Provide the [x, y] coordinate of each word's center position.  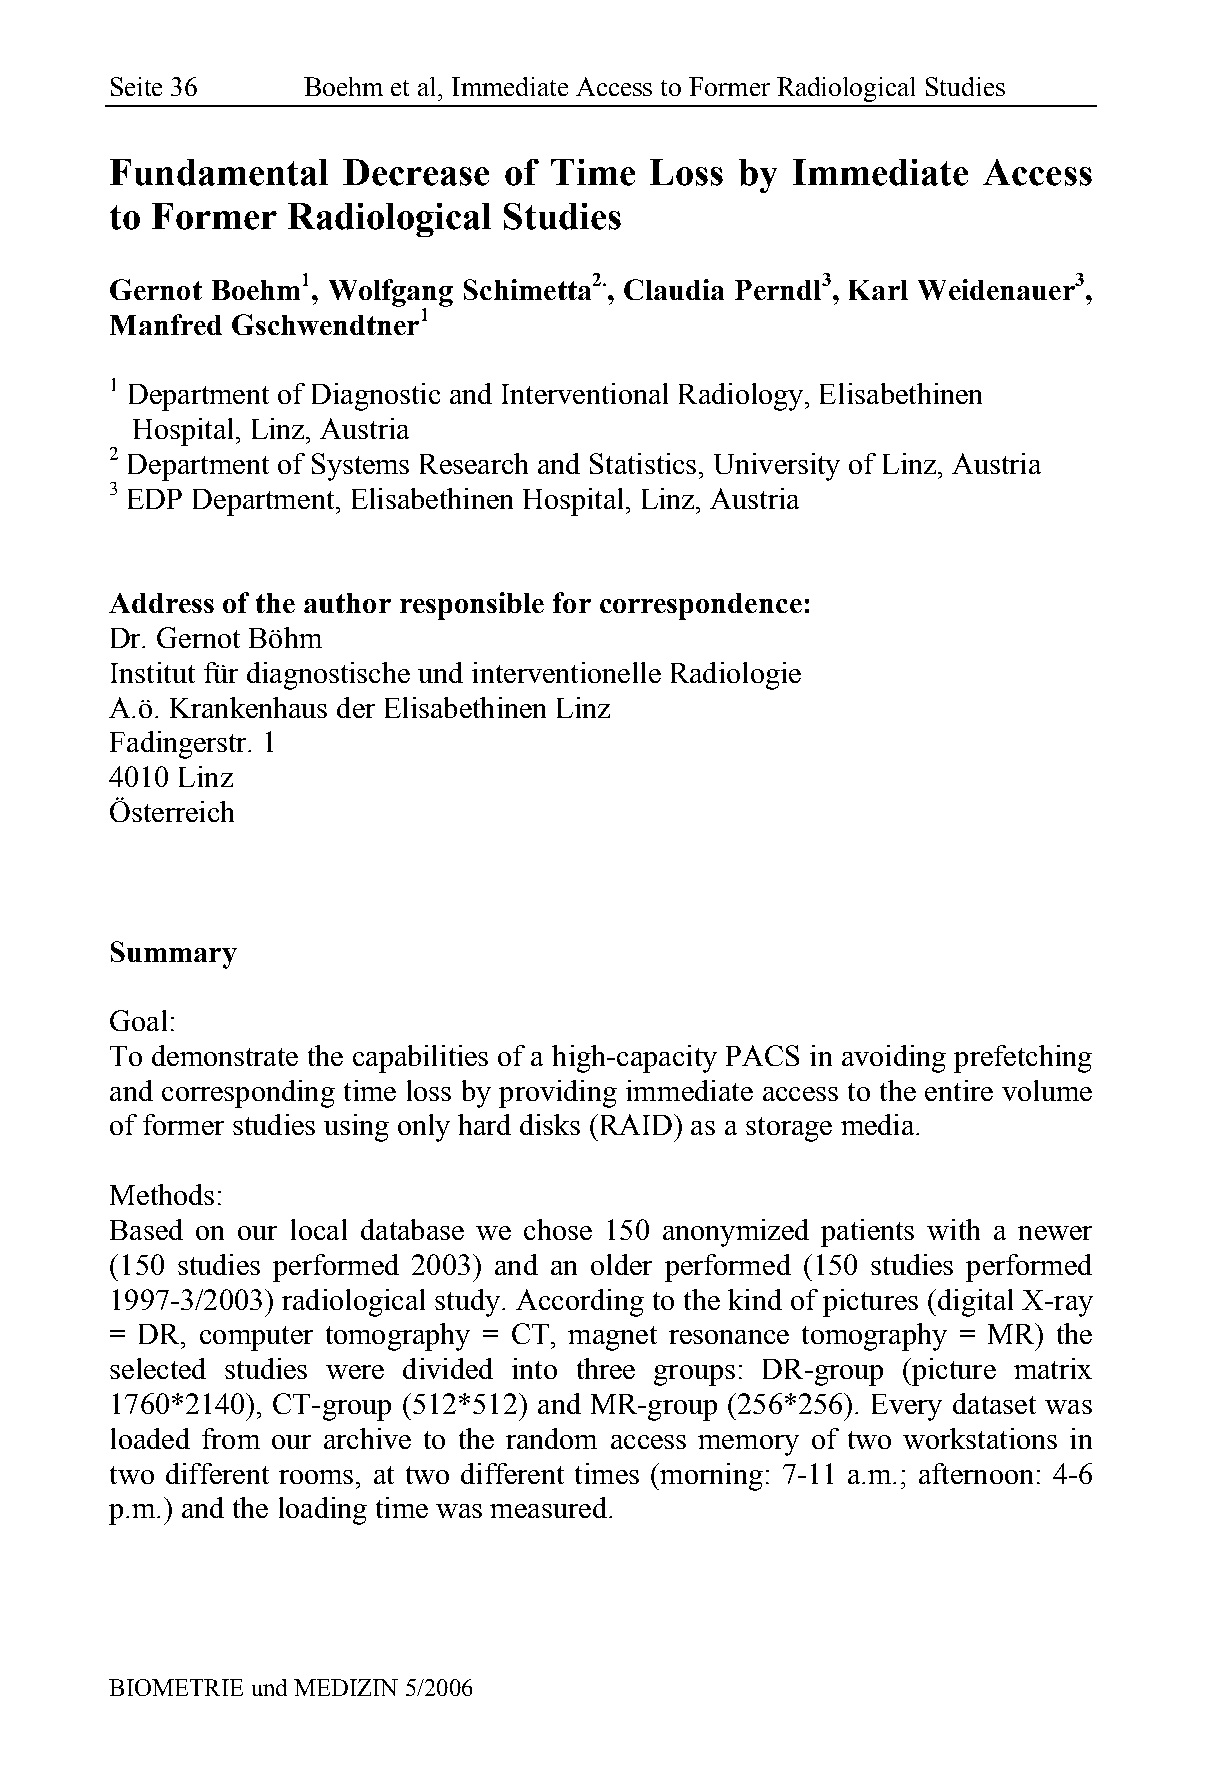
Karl [878, 290]
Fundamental [219, 172]
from [231, 1438]
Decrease [416, 172]
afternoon [976, 1473]
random [551, 1438]
